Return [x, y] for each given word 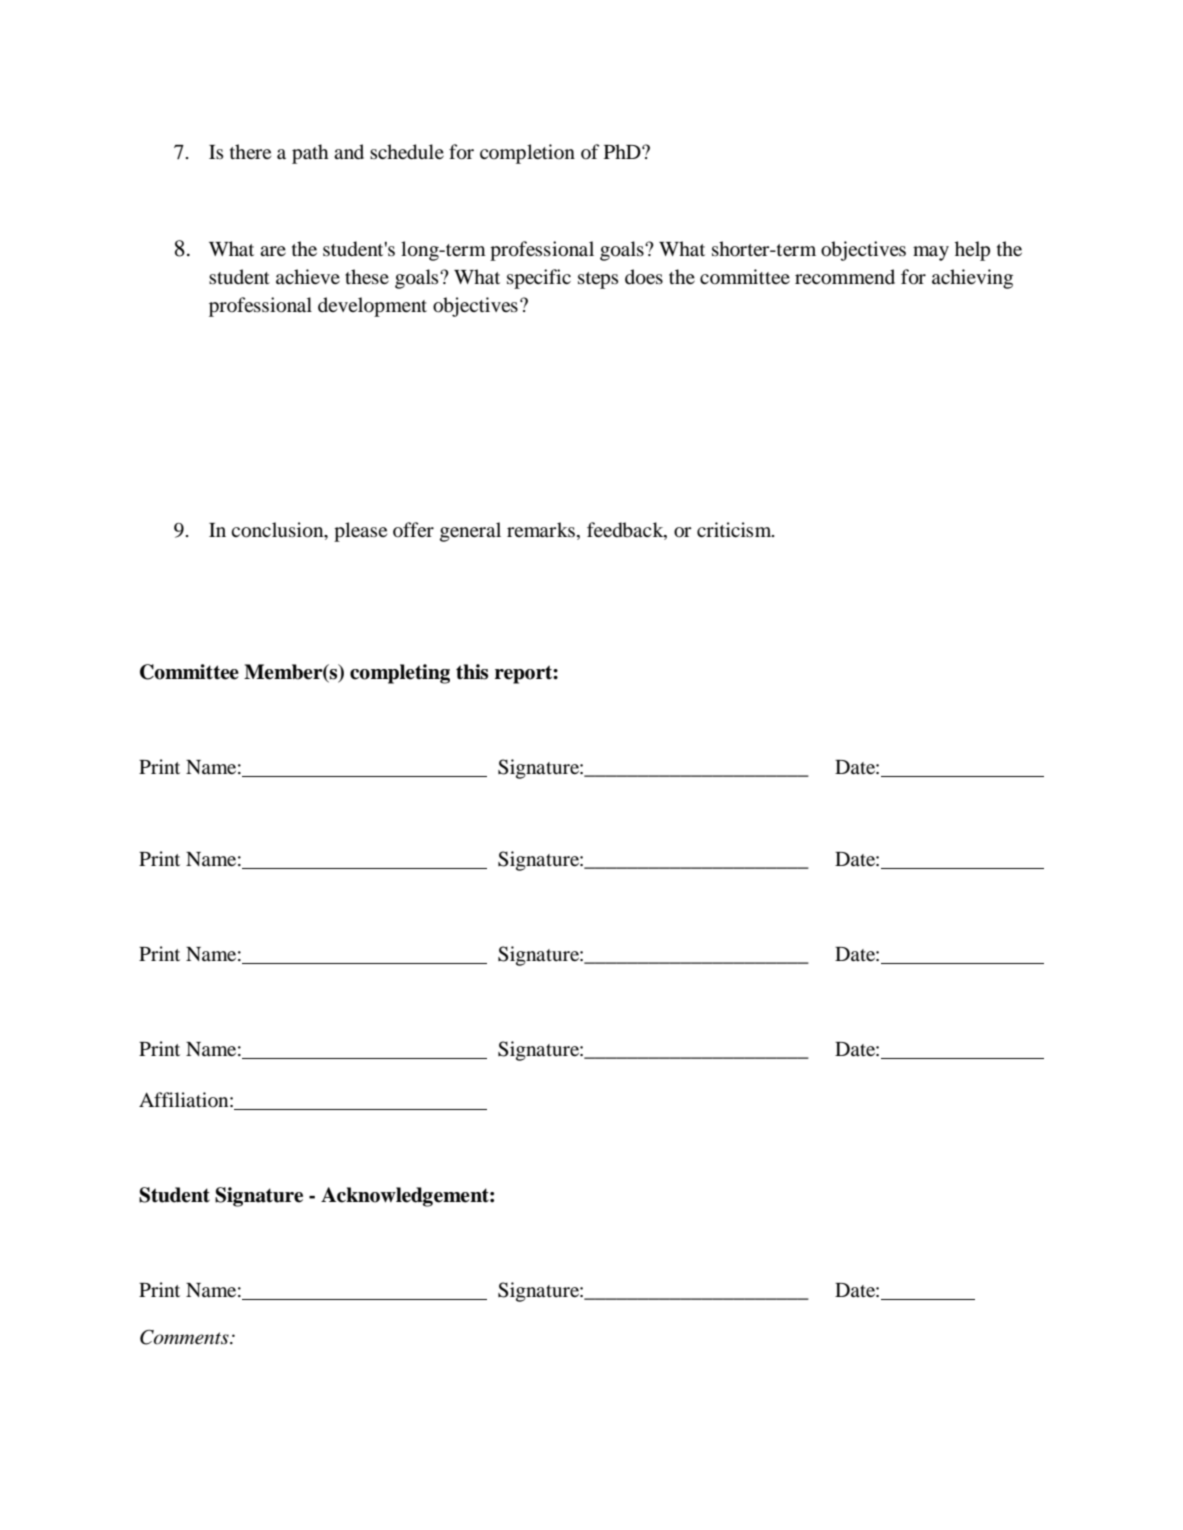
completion [527, 154]
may [931, 253]
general [470, 532]
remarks [541, 529]
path [310, 154]
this [472, 672]
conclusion [278, 531]
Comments [185, 1337]
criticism [735, 529]
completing [400, 674]
